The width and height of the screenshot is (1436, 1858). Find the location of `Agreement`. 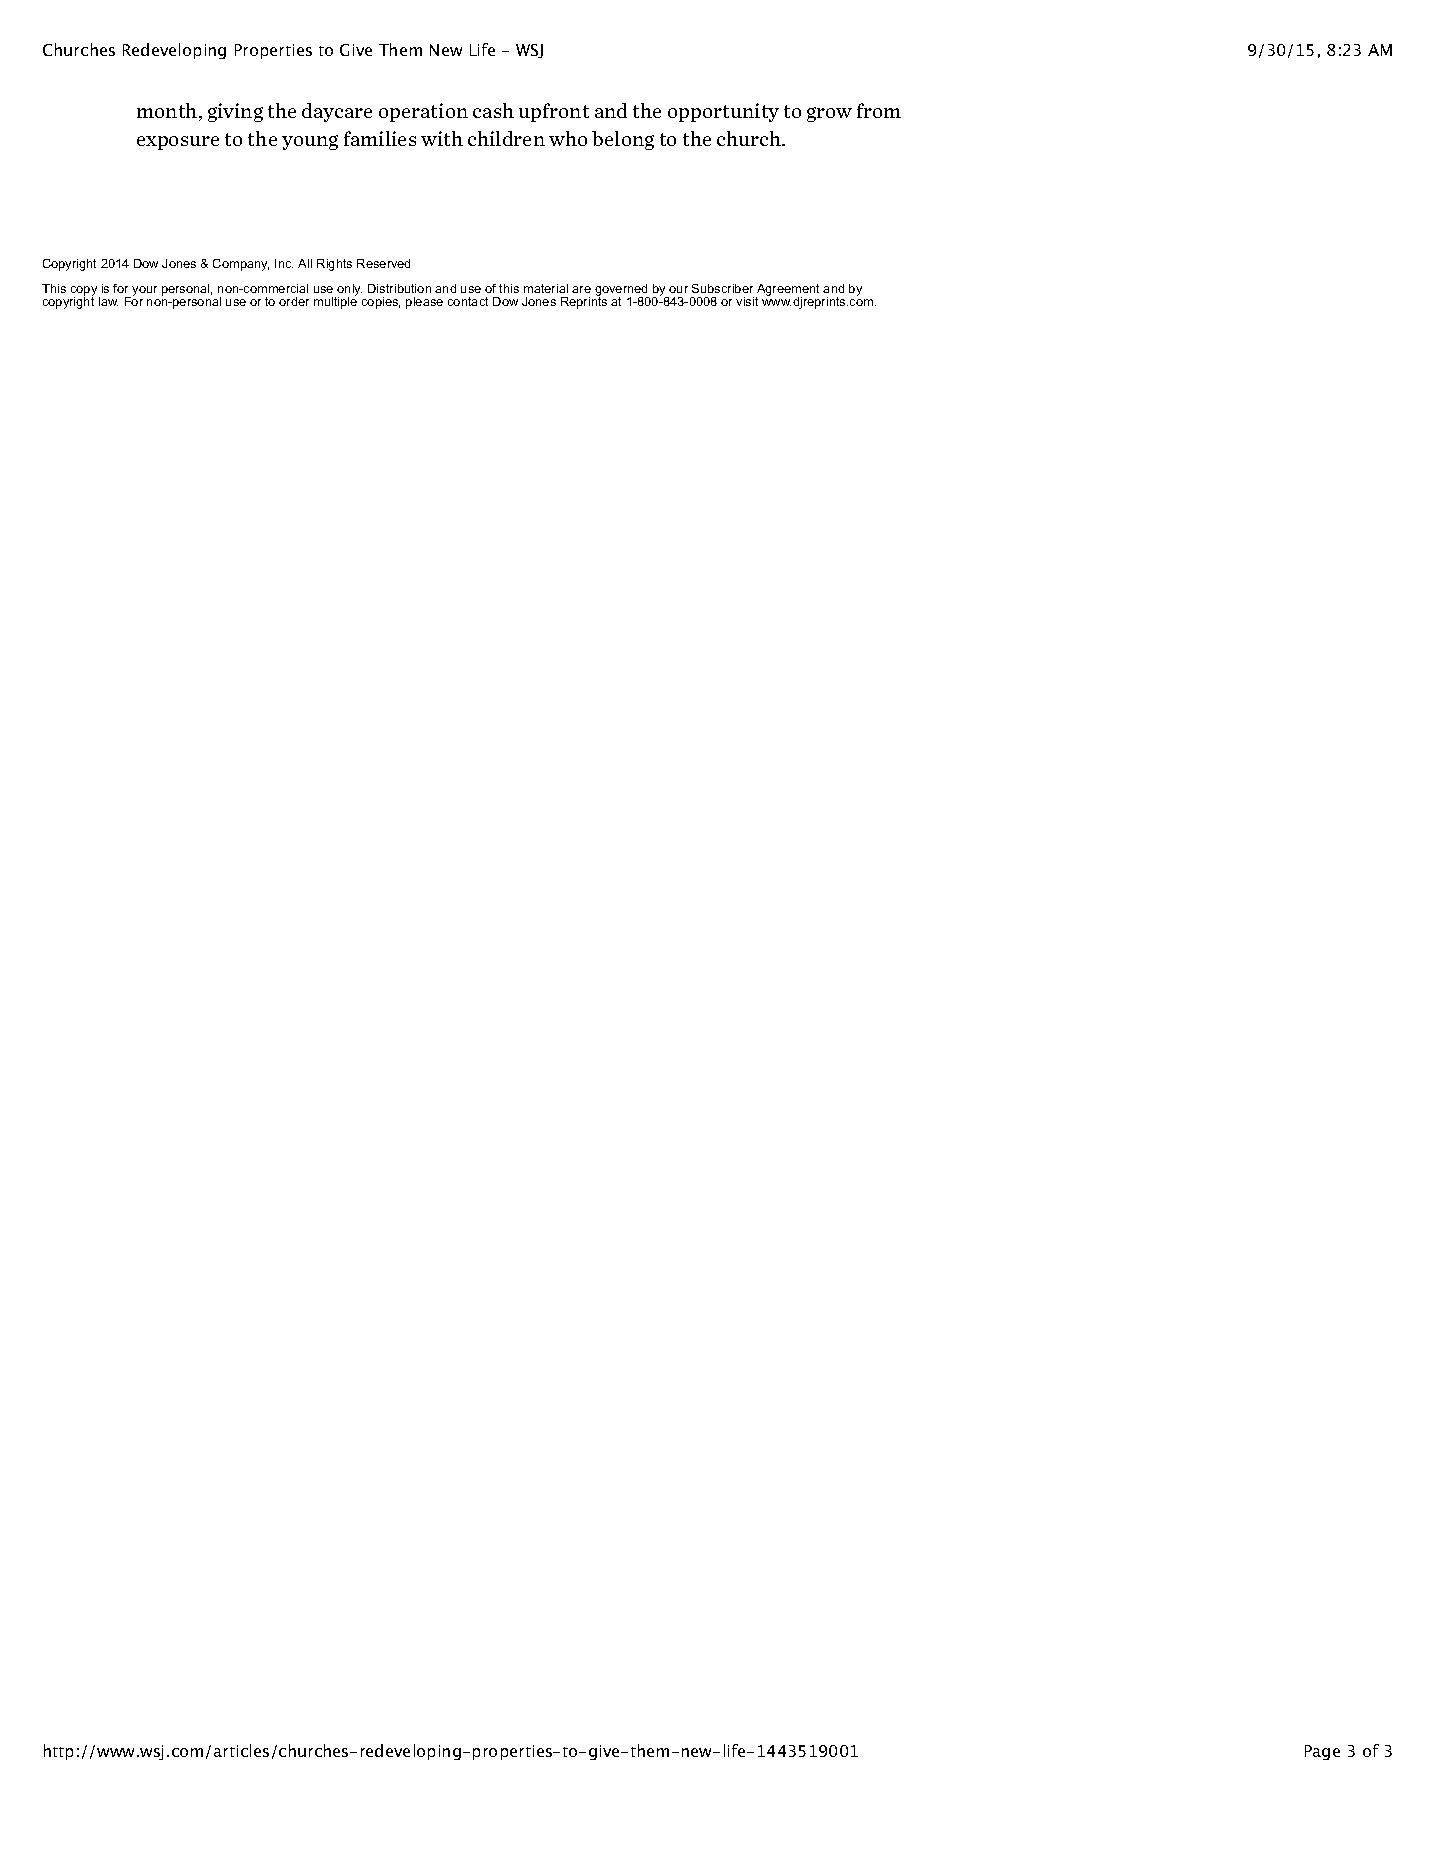

Agreement is located at coordinates (787, 291).
